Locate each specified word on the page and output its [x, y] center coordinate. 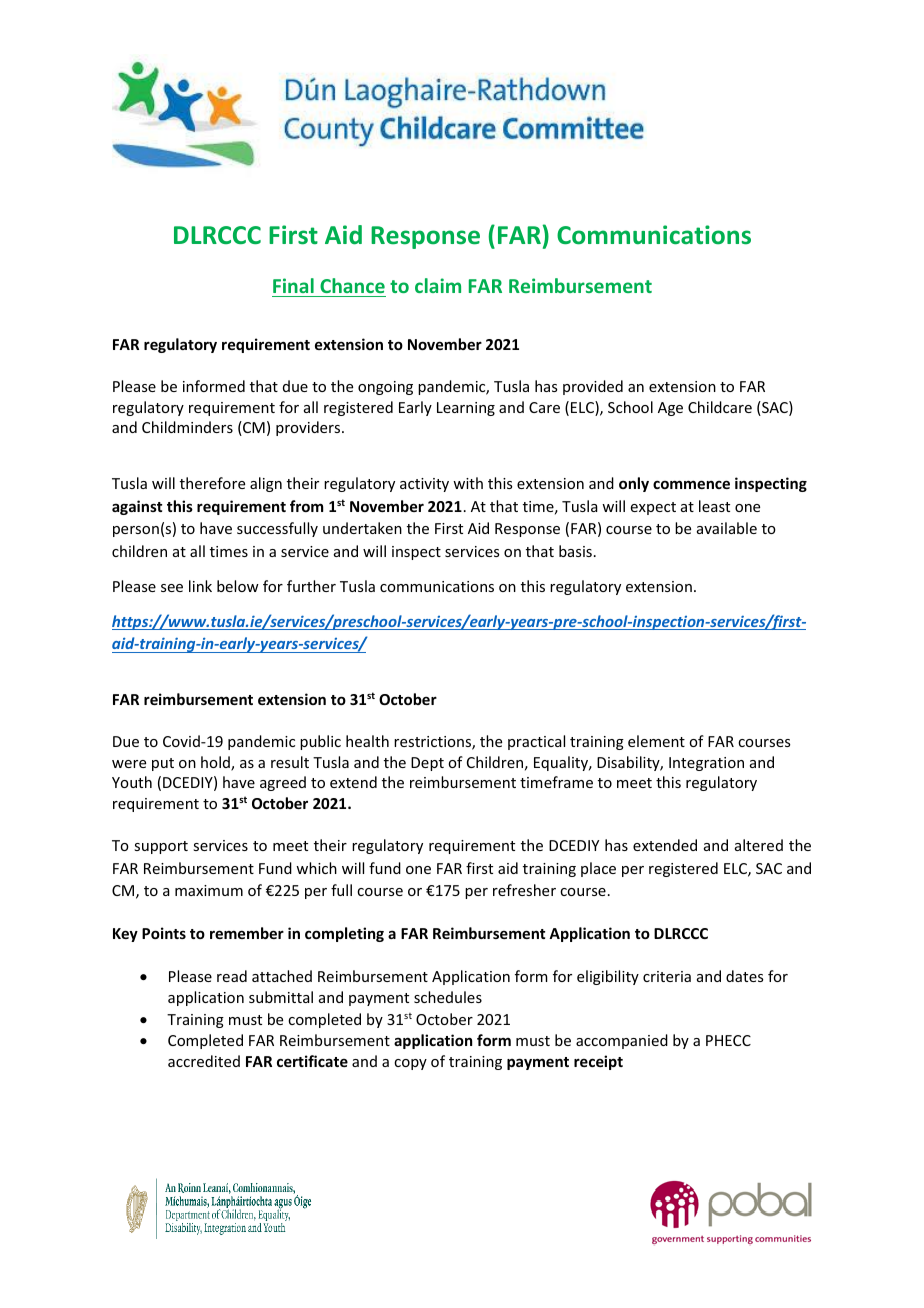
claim [438, 285]
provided [593, 387]
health [367, 741]
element [656, 741]
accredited [204, 1061]
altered [759, 845]
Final [293, 285]
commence [691, 484]
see [172, 588]
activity [424, 485]
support [161, 847]
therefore [212, 483]
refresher [524, 890]
